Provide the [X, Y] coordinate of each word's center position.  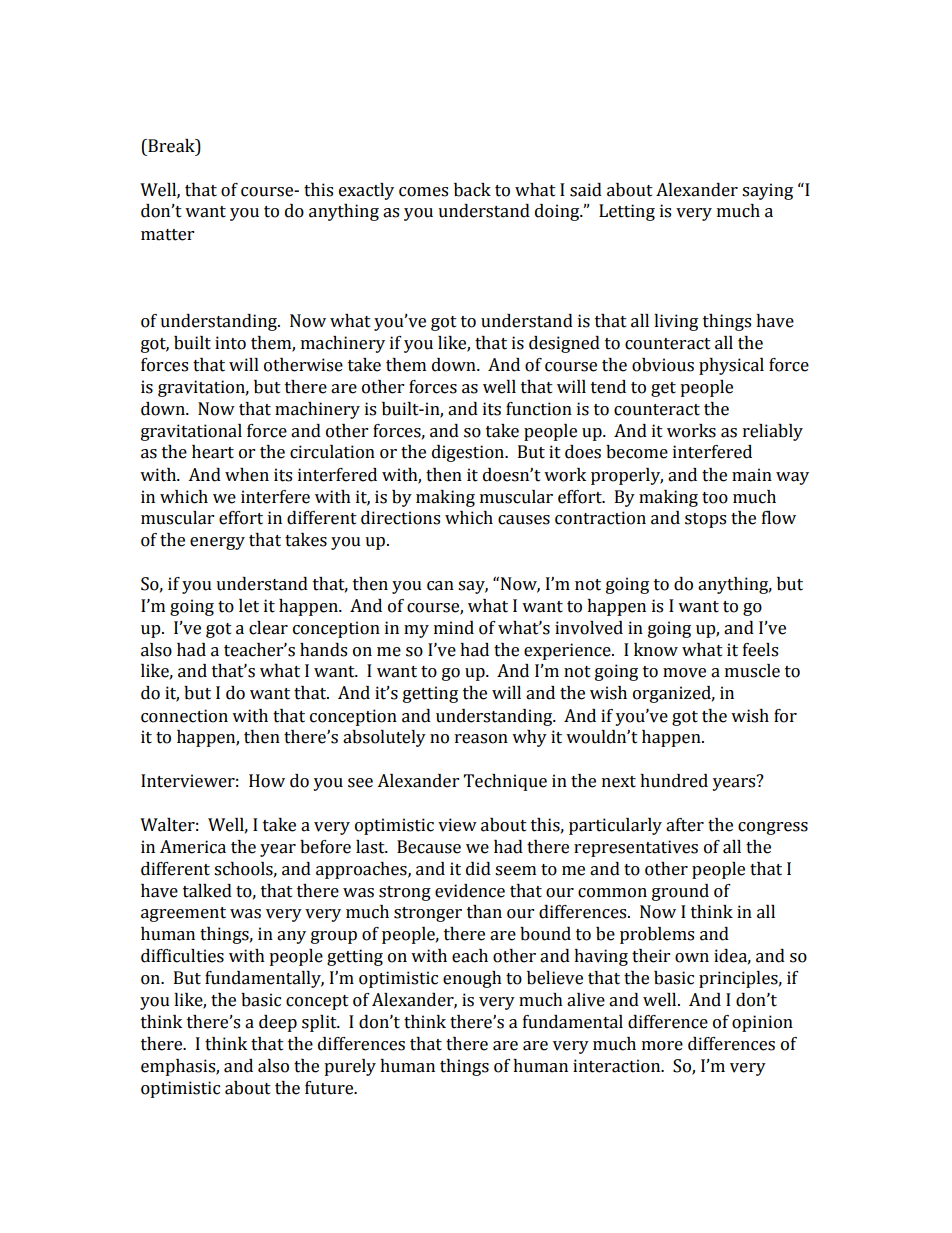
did [478, 869]
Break [171, 147]
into [230, 343]
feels [760, 650]
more [662, 1046]
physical [731, 366]
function [539, 409]
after [685, 825]
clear [268, 628]
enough [472, 979]
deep [278, 1023]
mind [454, 628]
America [193, 847]
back [472, 190]
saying [767, 191]
